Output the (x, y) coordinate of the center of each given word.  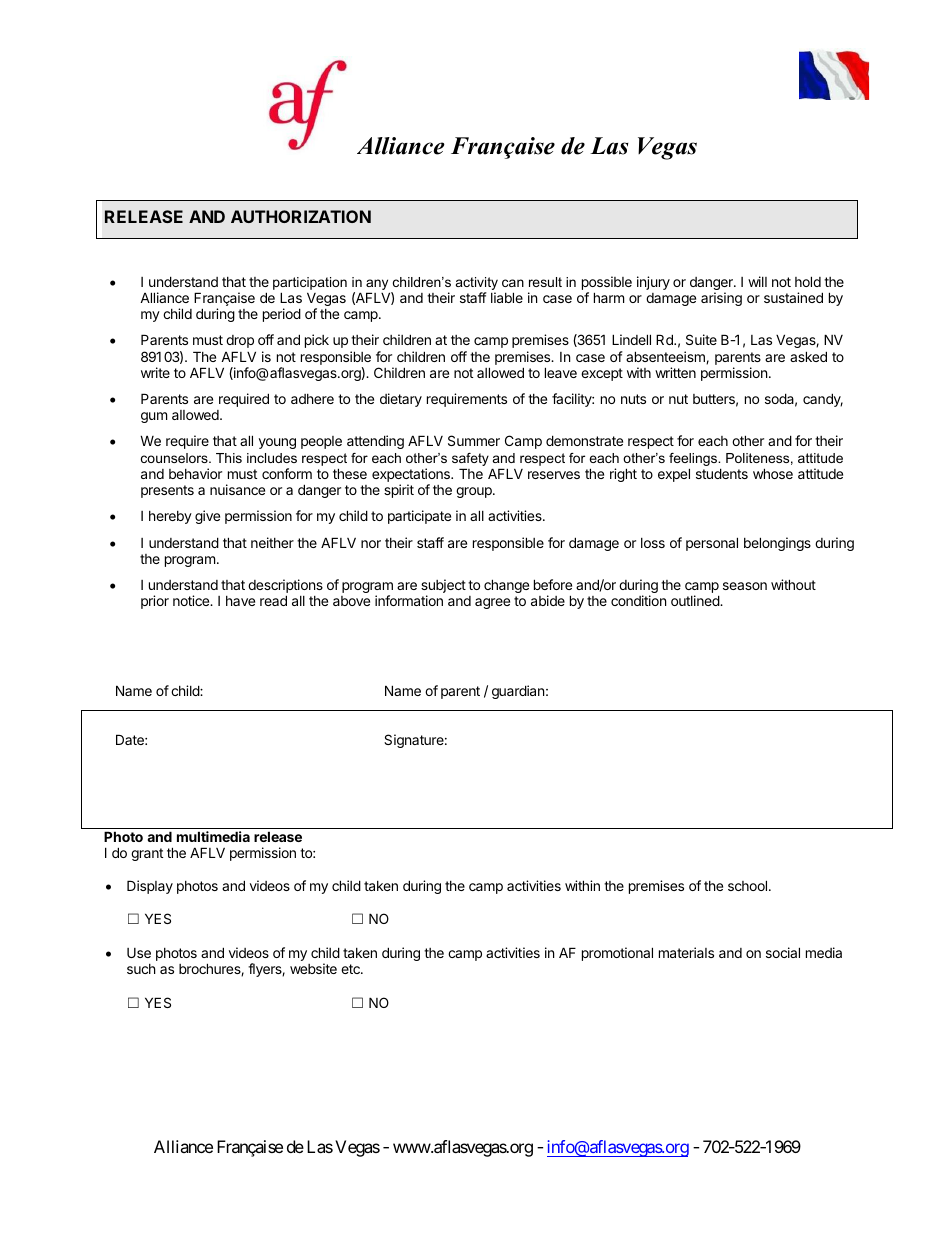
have (240, 601)
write (155, 372)
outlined (696, 600)
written (675, 372)
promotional (617, 954)
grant (147, 854)
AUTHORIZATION (301, 216)
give (207, 517)
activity (477, 285)
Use (139, 953)
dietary (401, 400)
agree (492, 603)
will (757, 281)
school (747, 885)
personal (712, 544)
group (475, 492)
